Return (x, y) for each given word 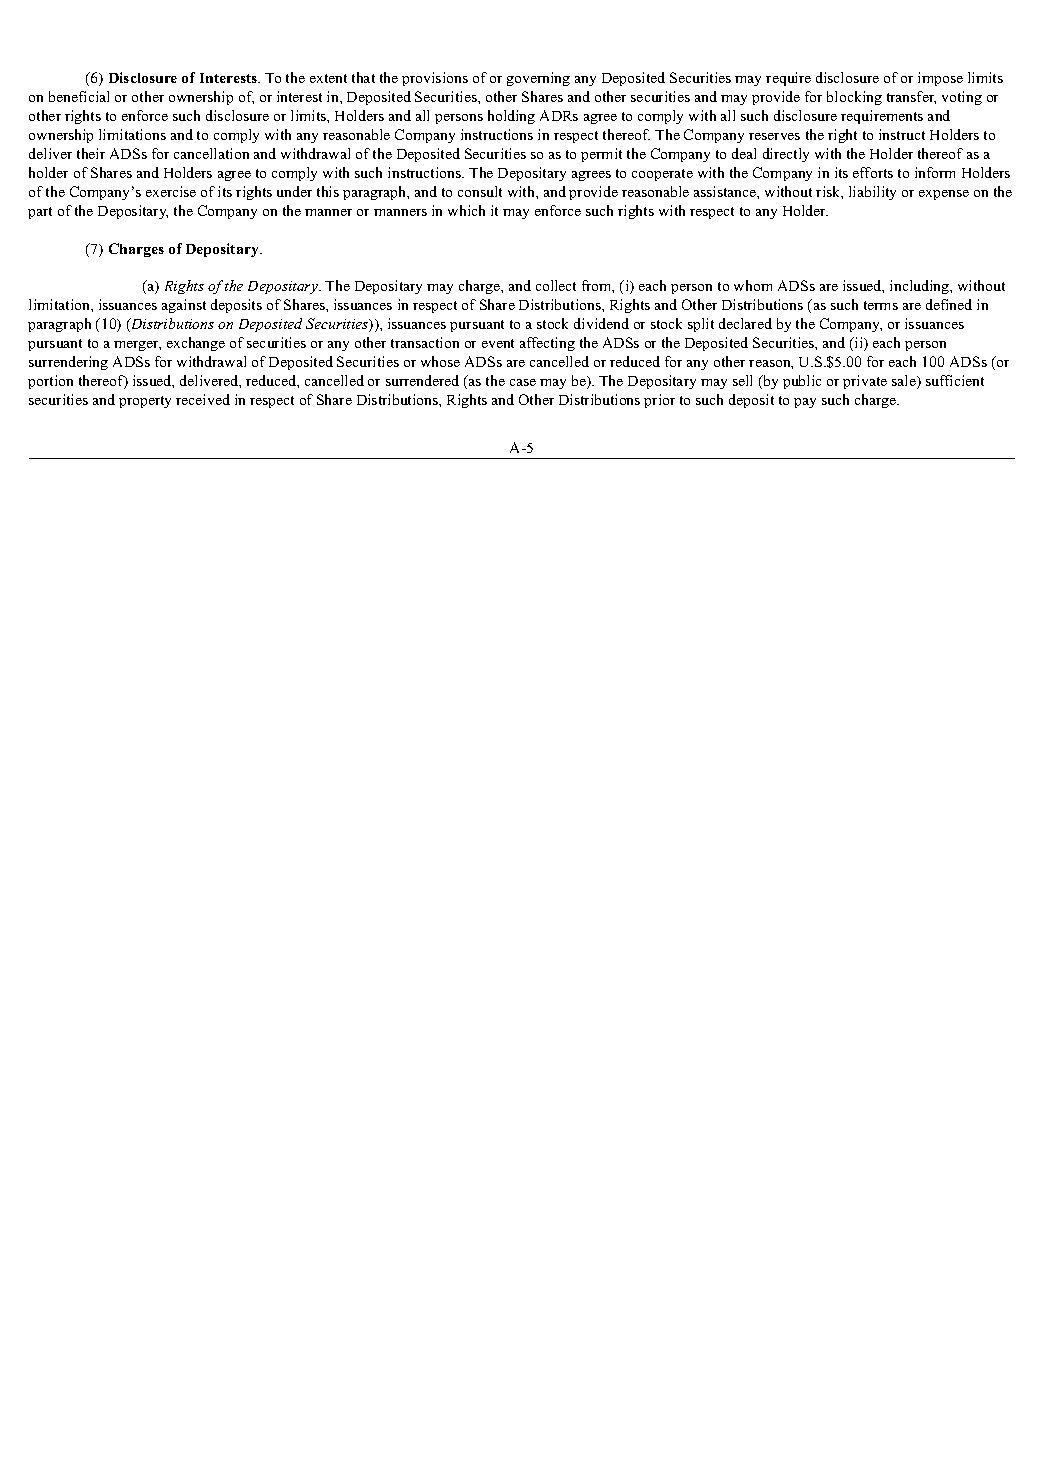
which (466, 210)
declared (745, 323)
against (184, 306)
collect (556, 285)
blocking (854, 98)
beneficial (79, 96)
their (91, 153)
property (145, 402)
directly (786, 155)
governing (538, 79)
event (498, 343)
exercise (171, 191)
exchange (196, 344)
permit (601, 155)
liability (872, 193)
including (921, 287)
